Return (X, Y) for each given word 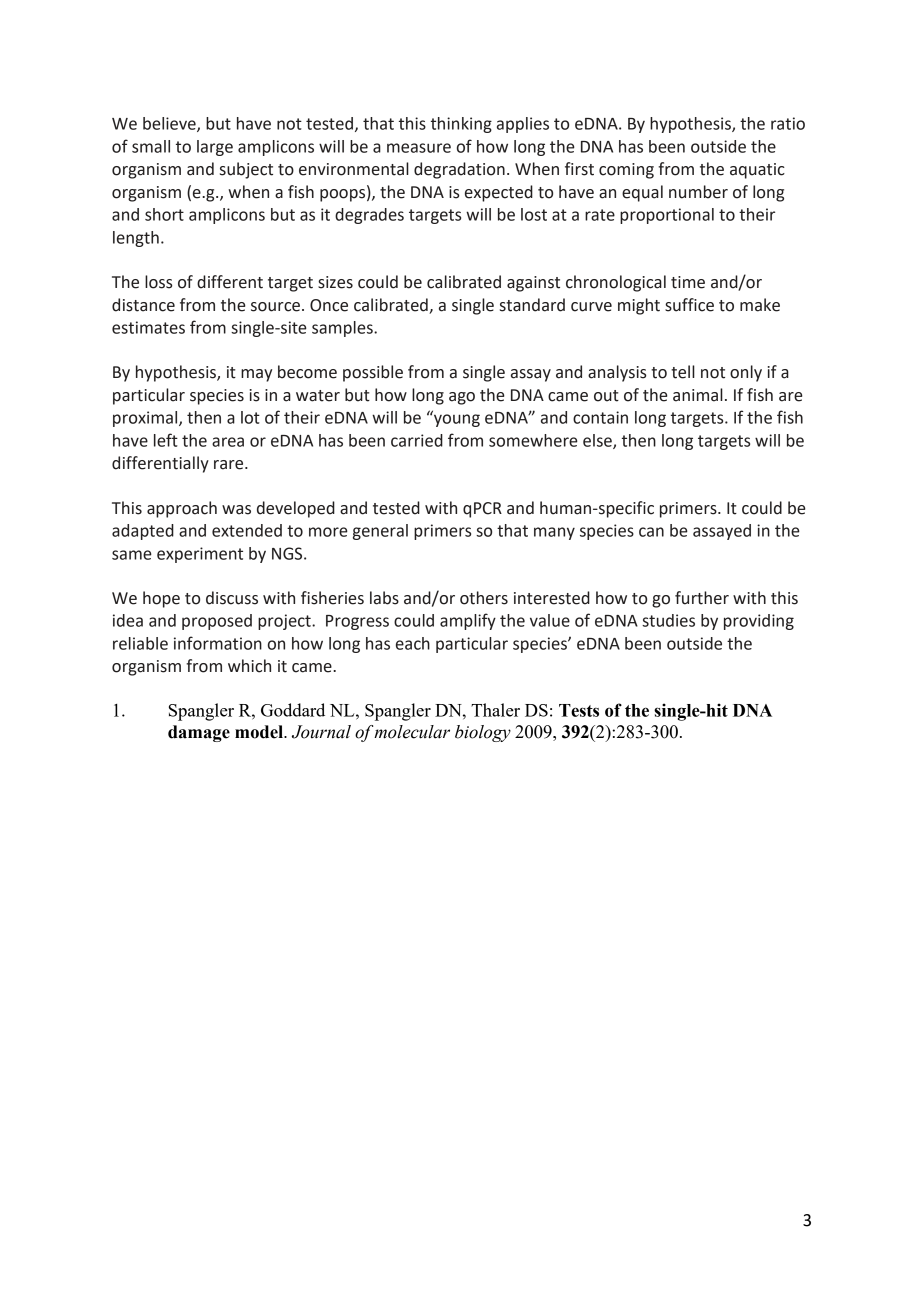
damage (199, 733)
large (215, 148)
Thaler (495, 710)
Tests (579, 710)
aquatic (757, 171)
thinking (461, 125)
